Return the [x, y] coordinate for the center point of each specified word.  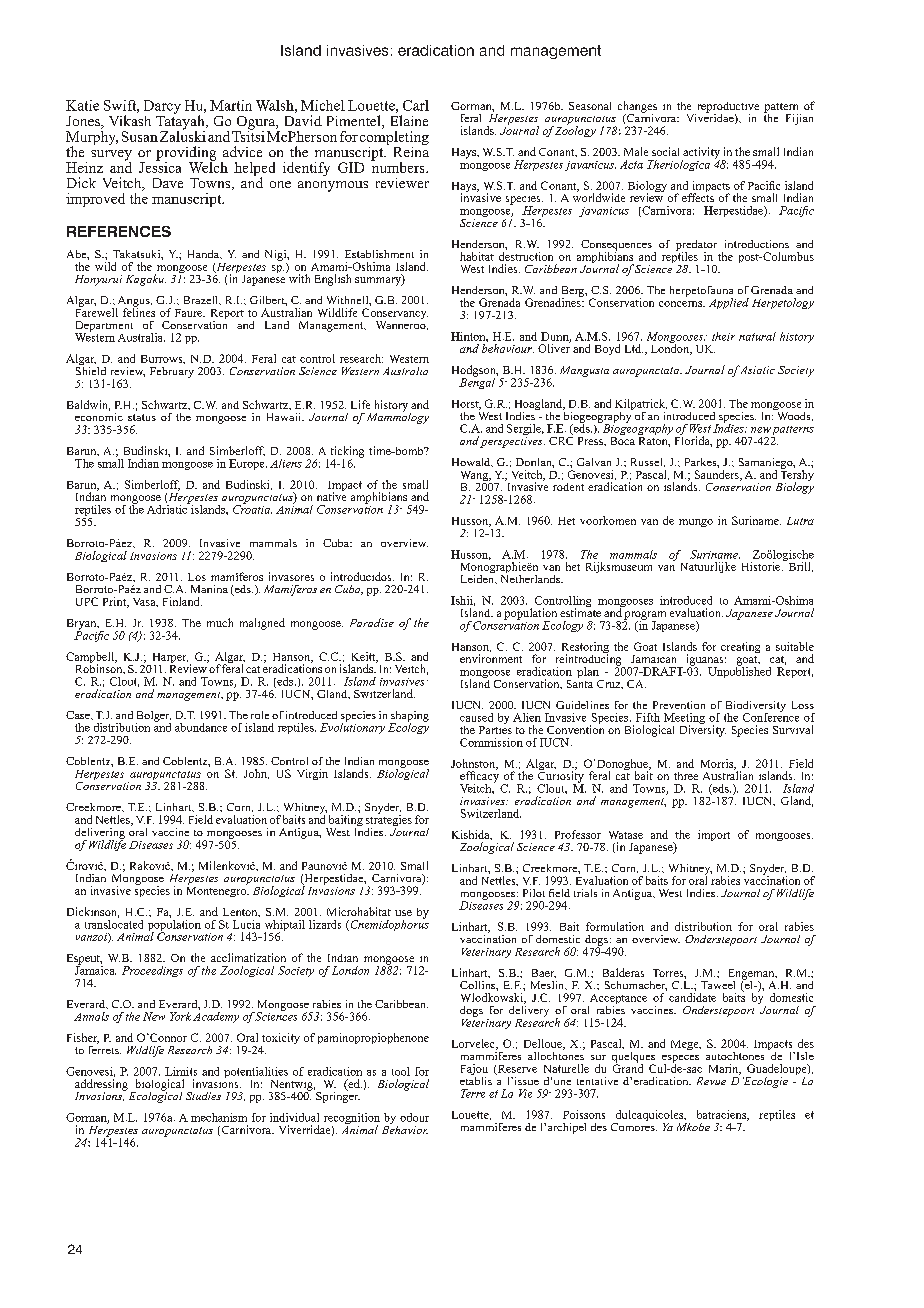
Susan [140, 136]
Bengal [477, 382]
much [220, 622]
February [172, 372]
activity [701, 154]
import [714, 835]
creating [740, 647]
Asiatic [757, 370]
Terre [473, 1093]
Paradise [372, 622]
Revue [711, 1081]
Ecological [154, 1096]
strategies [389, 821]
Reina [411, 150]
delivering [100, 834]
